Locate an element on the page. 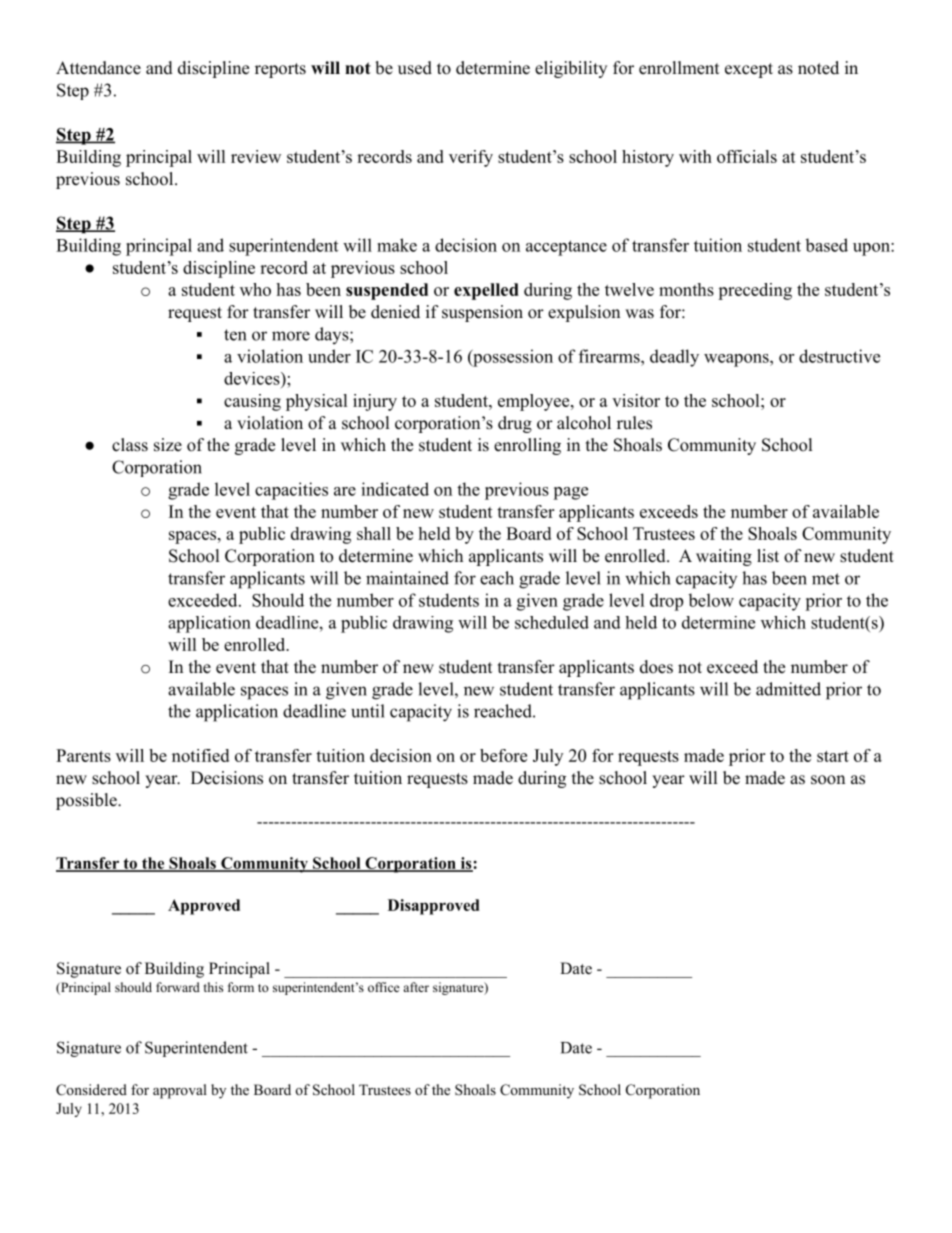 The image size is (952, 1233). soon is located at coordinates (828, 780).
